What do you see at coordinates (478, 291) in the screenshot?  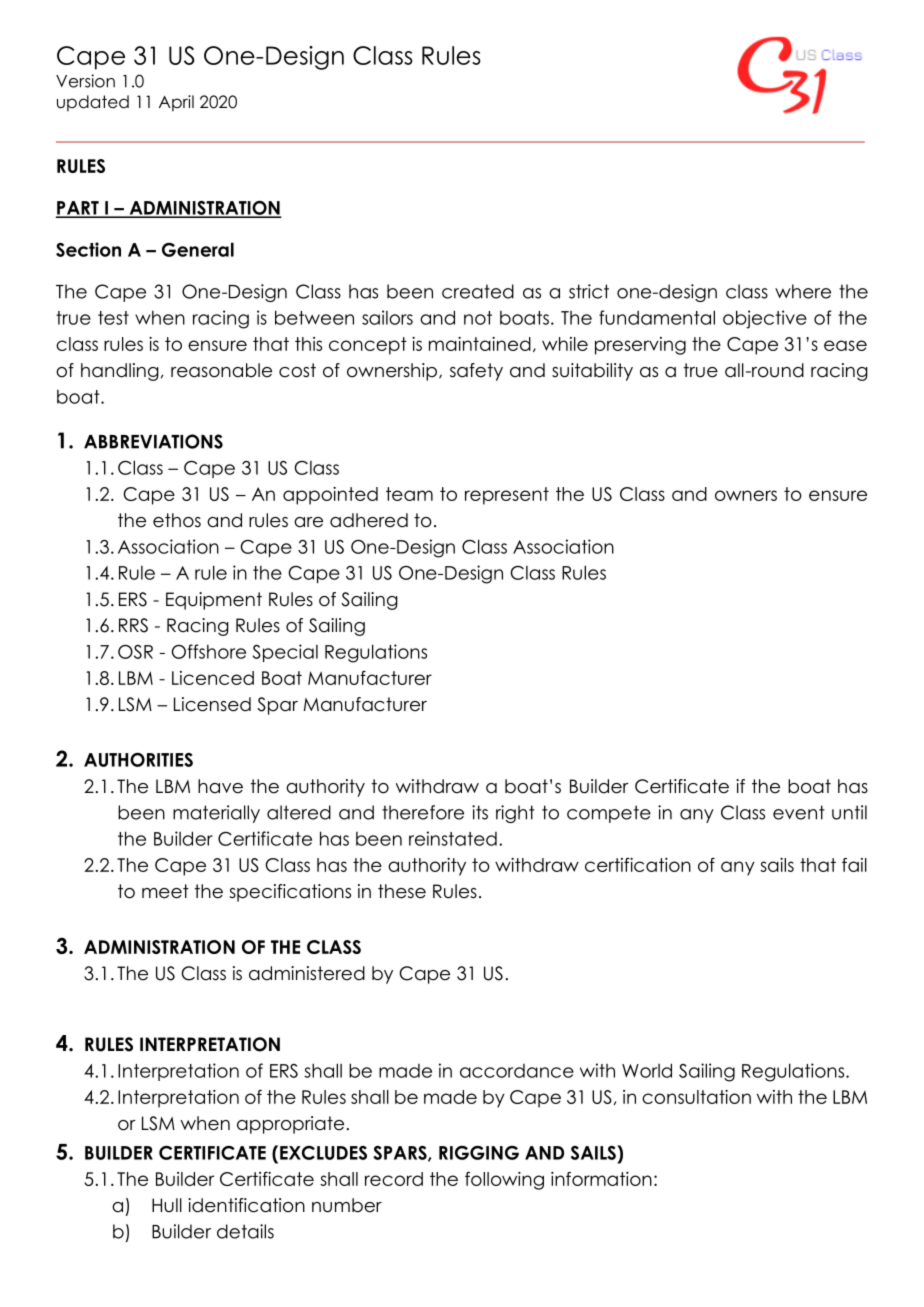 I see `created` at bounding box center [478, 291].
